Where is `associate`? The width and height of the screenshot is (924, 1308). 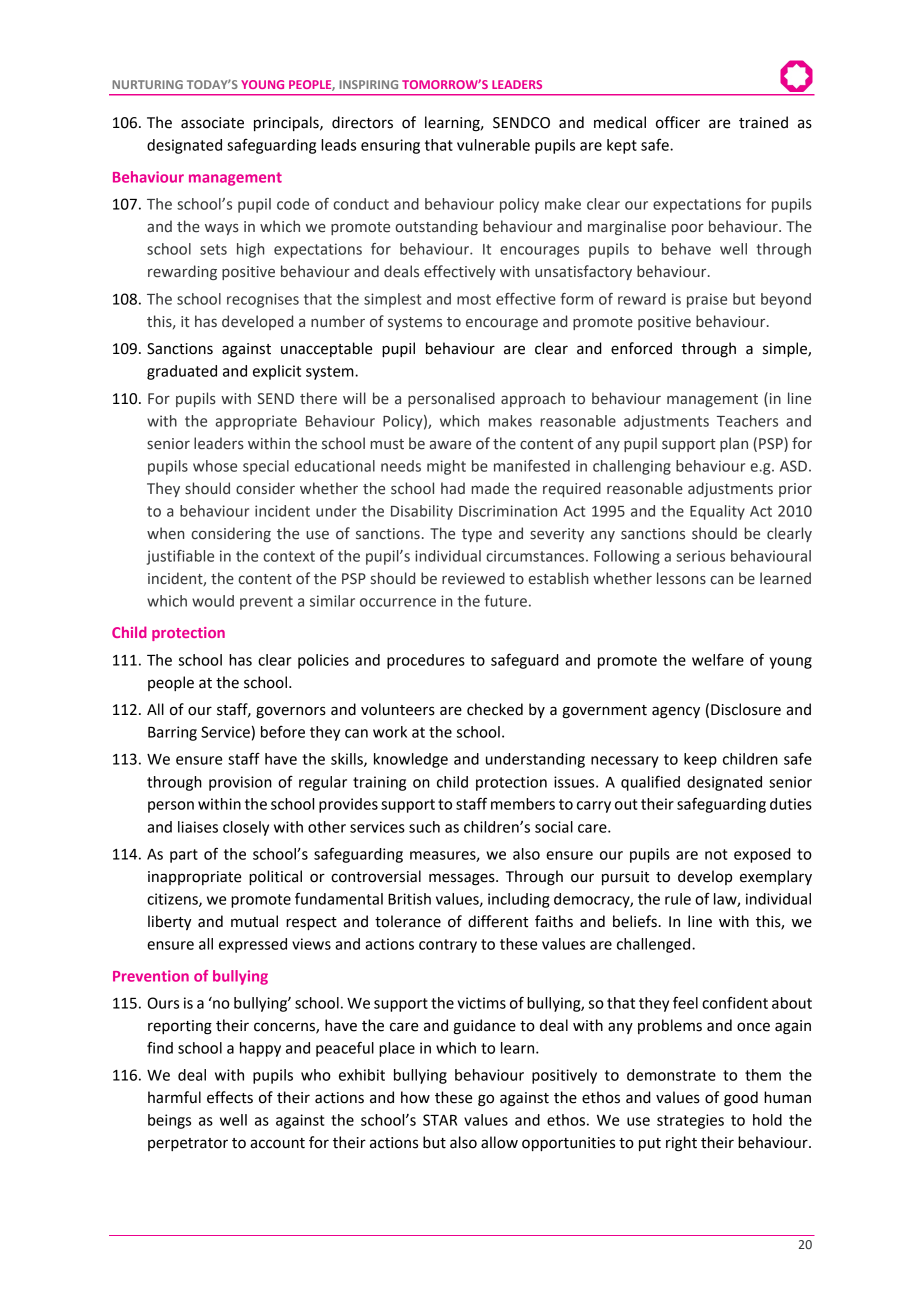
associate is located at coordinates (212, 123).
